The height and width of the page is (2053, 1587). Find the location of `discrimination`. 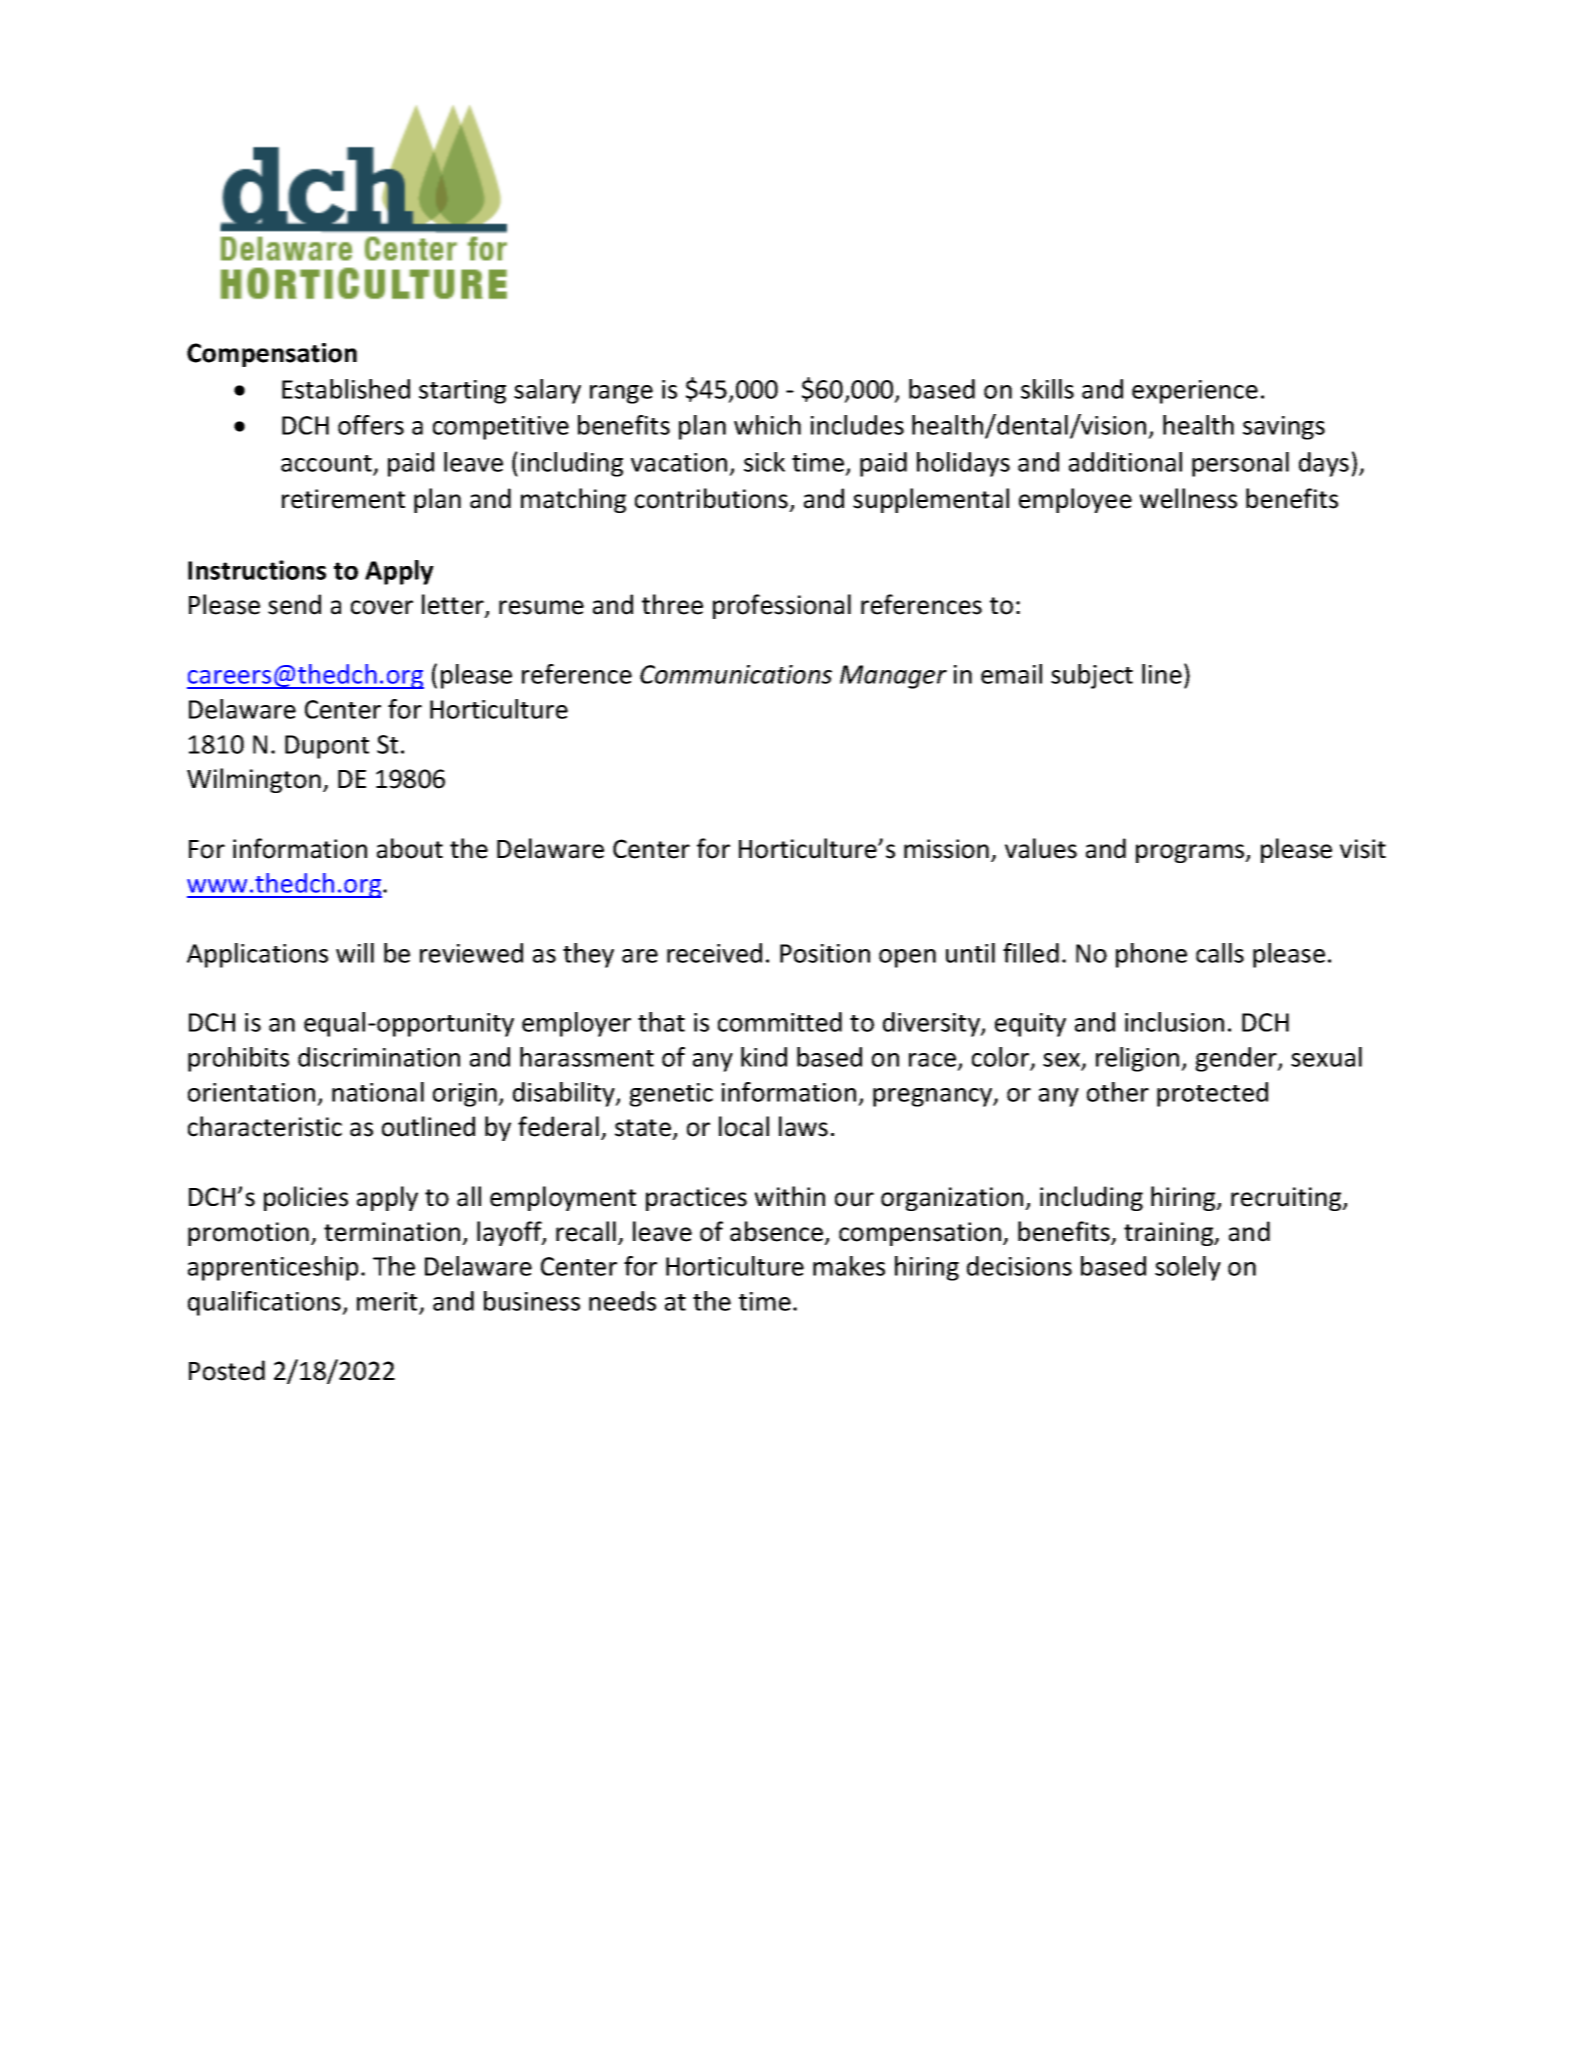

discrimination is located at coordinates (379, 1057).
